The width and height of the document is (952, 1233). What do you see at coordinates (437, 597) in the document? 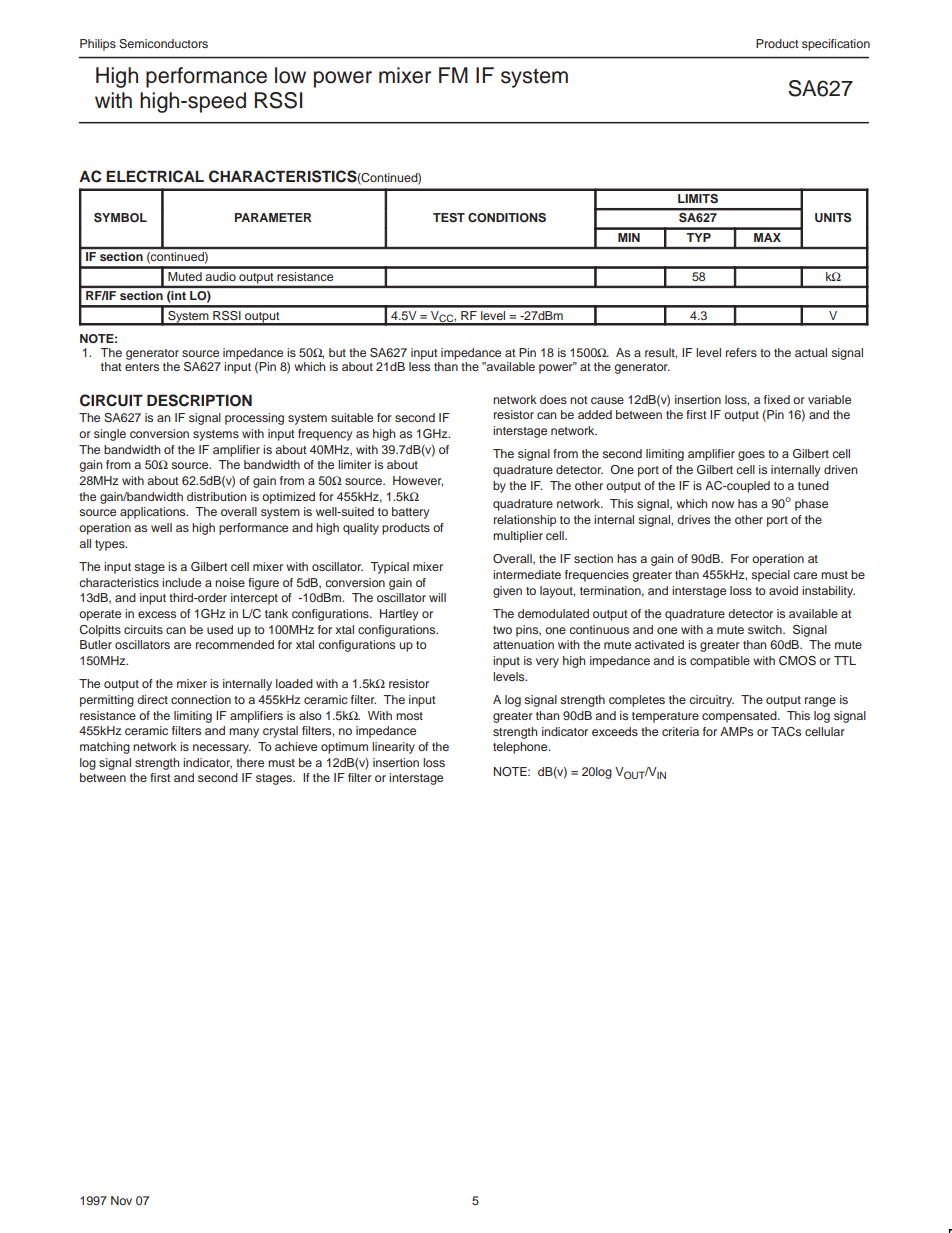
I see `will` at bounding box center [437, 597].
